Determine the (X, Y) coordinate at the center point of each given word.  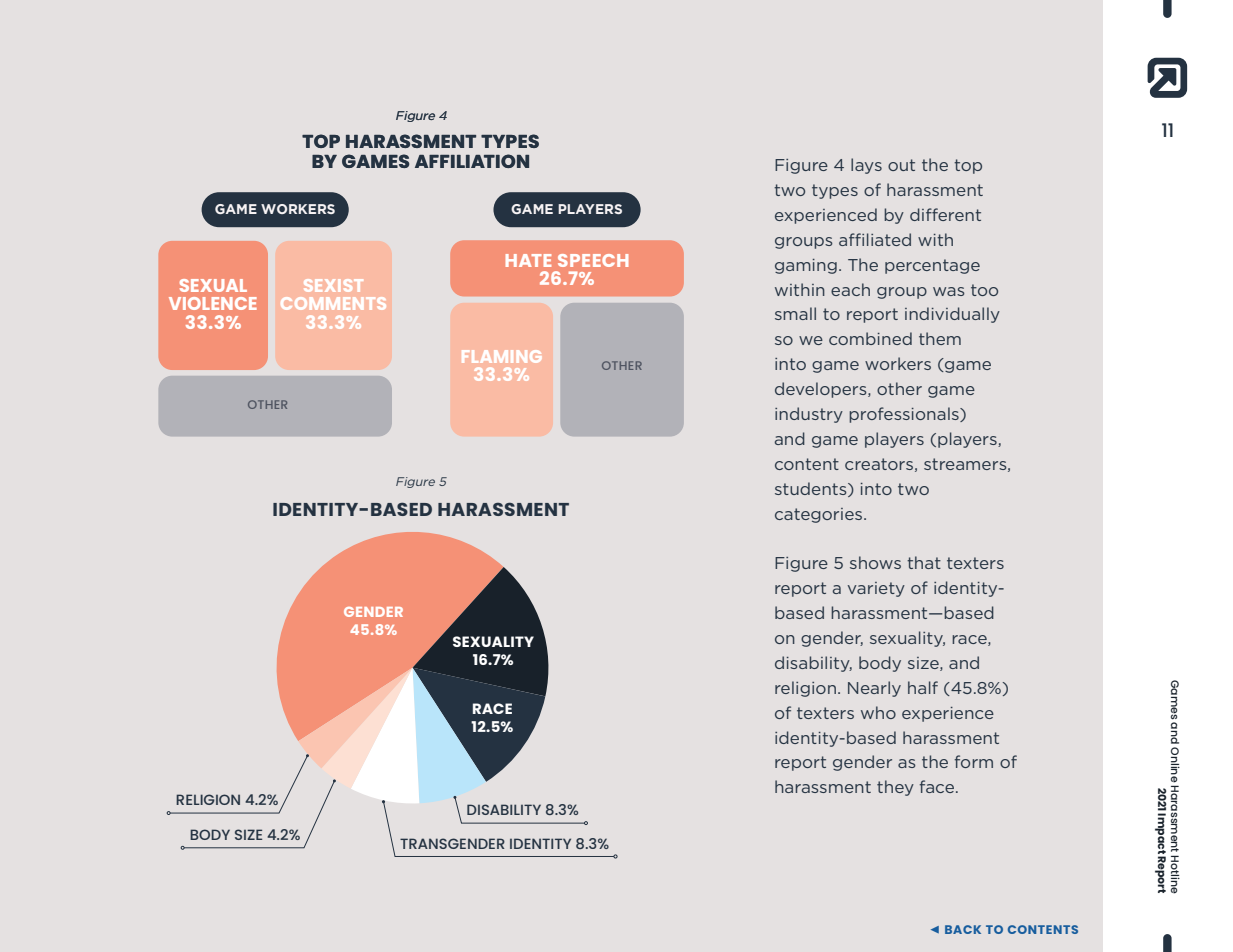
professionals (905, 415)
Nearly (874, 689)
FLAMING (501, 356)
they (895, 788)
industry (809, 415)
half (923, 687)
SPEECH (593, 260)
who (878, 712)
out (901, 165)
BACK (963, 929)
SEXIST (333, 285)
